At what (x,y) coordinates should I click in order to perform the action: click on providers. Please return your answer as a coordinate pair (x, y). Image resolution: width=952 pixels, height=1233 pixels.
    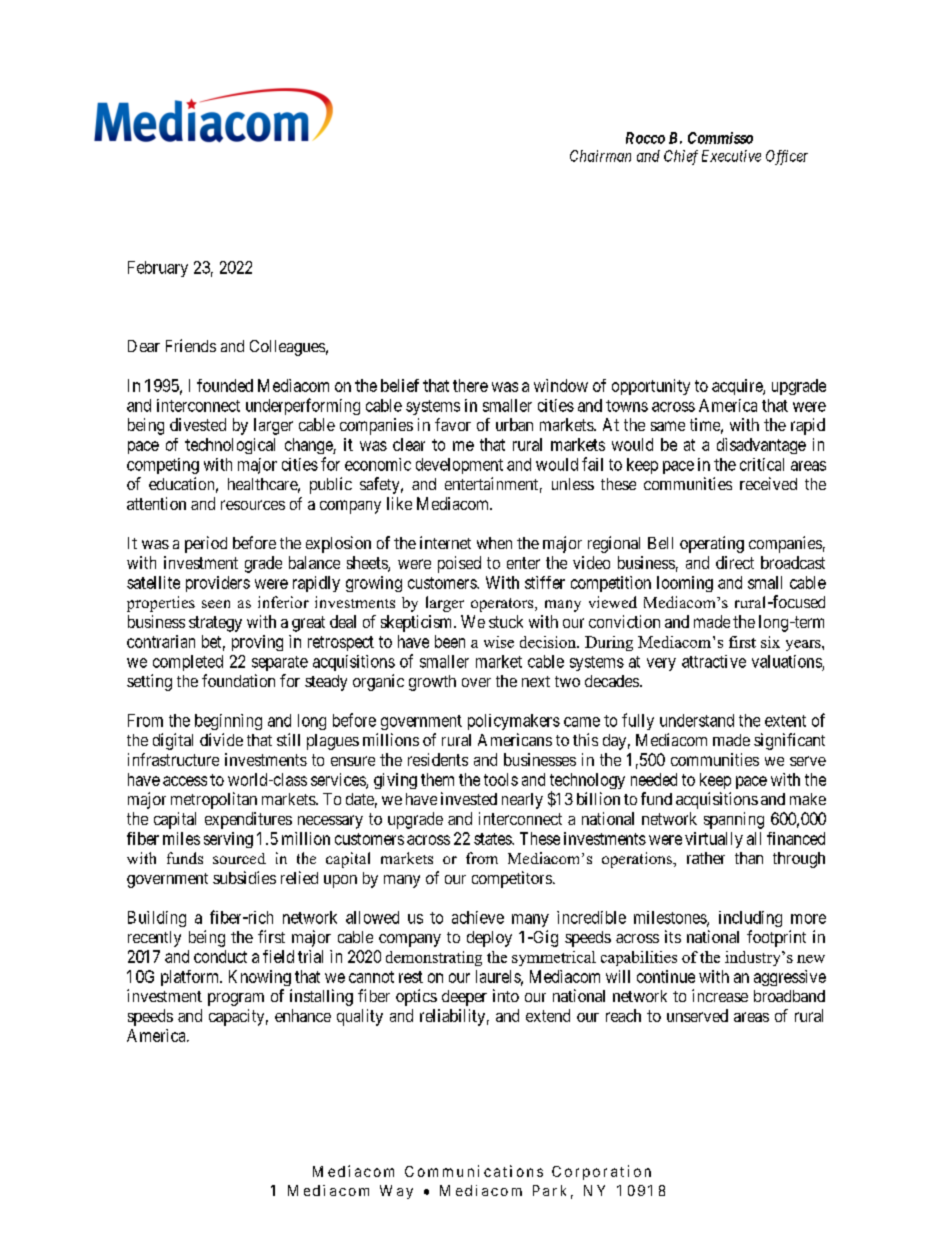
    Looking at the image, I should click on (218, 584).
